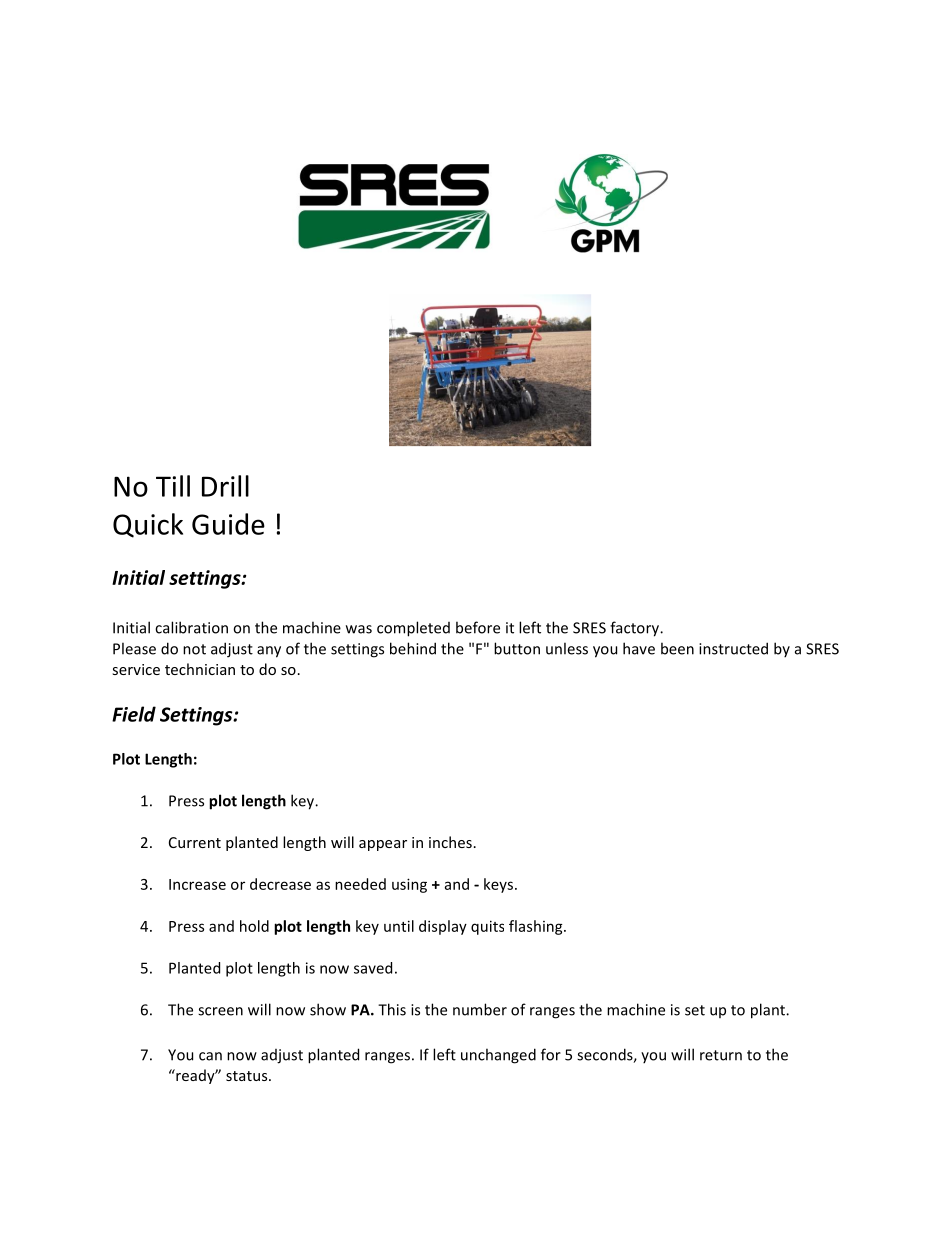  What do you see at coordinates (200, 669) in the screenshot?
I see `technician` at bounding box center [200, 669].
